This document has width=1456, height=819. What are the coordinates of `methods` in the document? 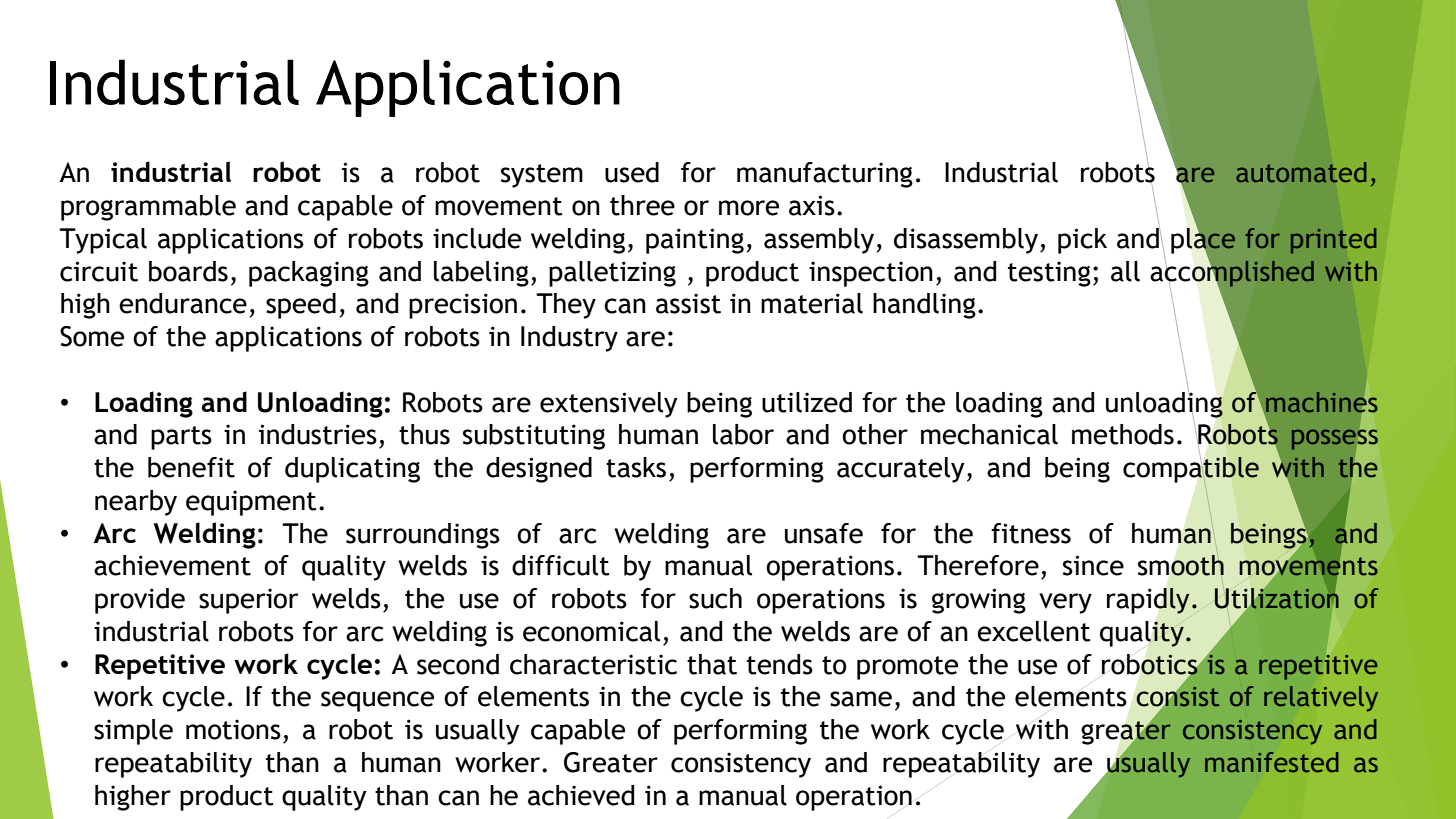 It's located at (1123, 434).
